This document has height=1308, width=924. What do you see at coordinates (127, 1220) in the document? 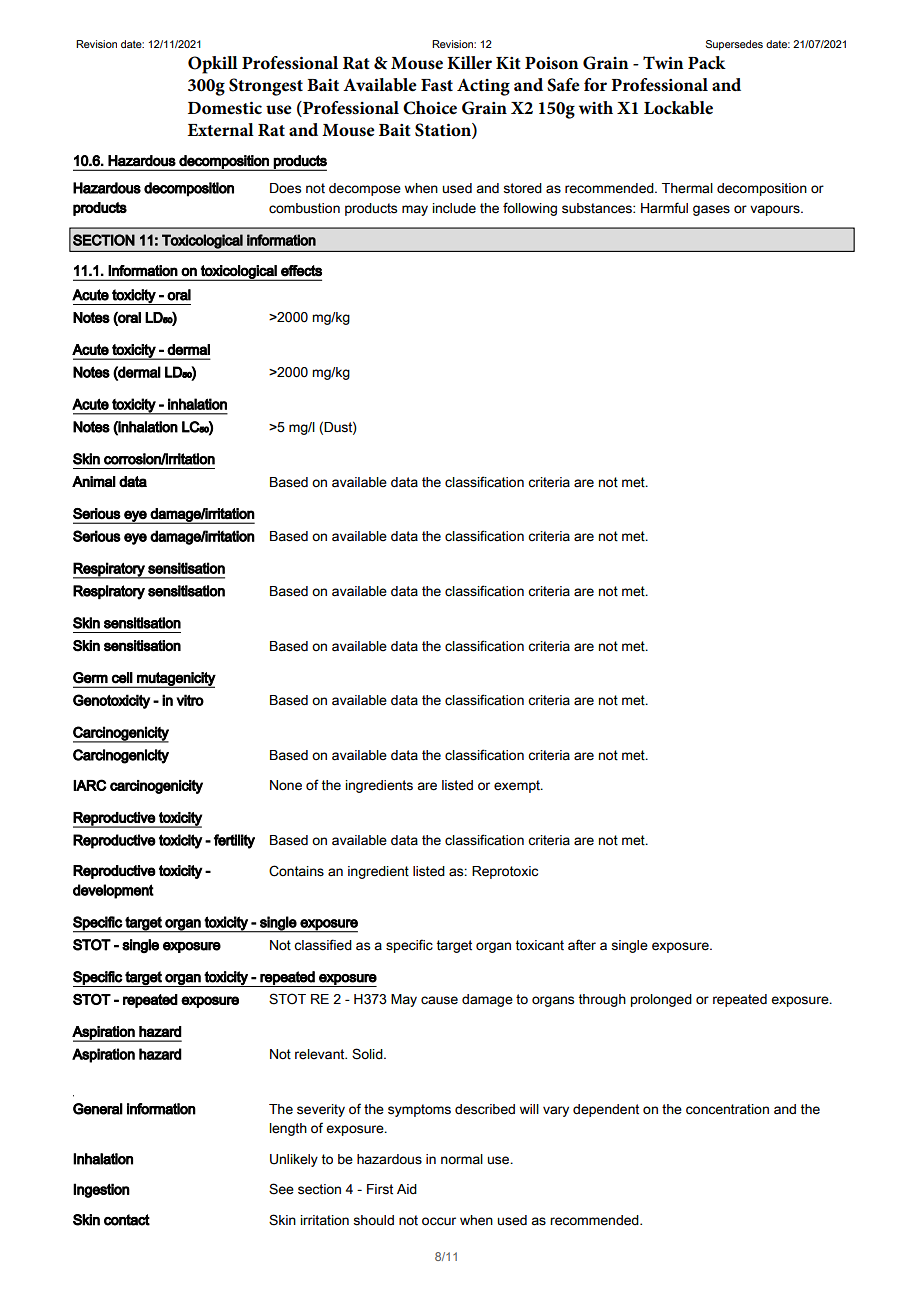
I see `contact` at bounding box center [127, 1220].
